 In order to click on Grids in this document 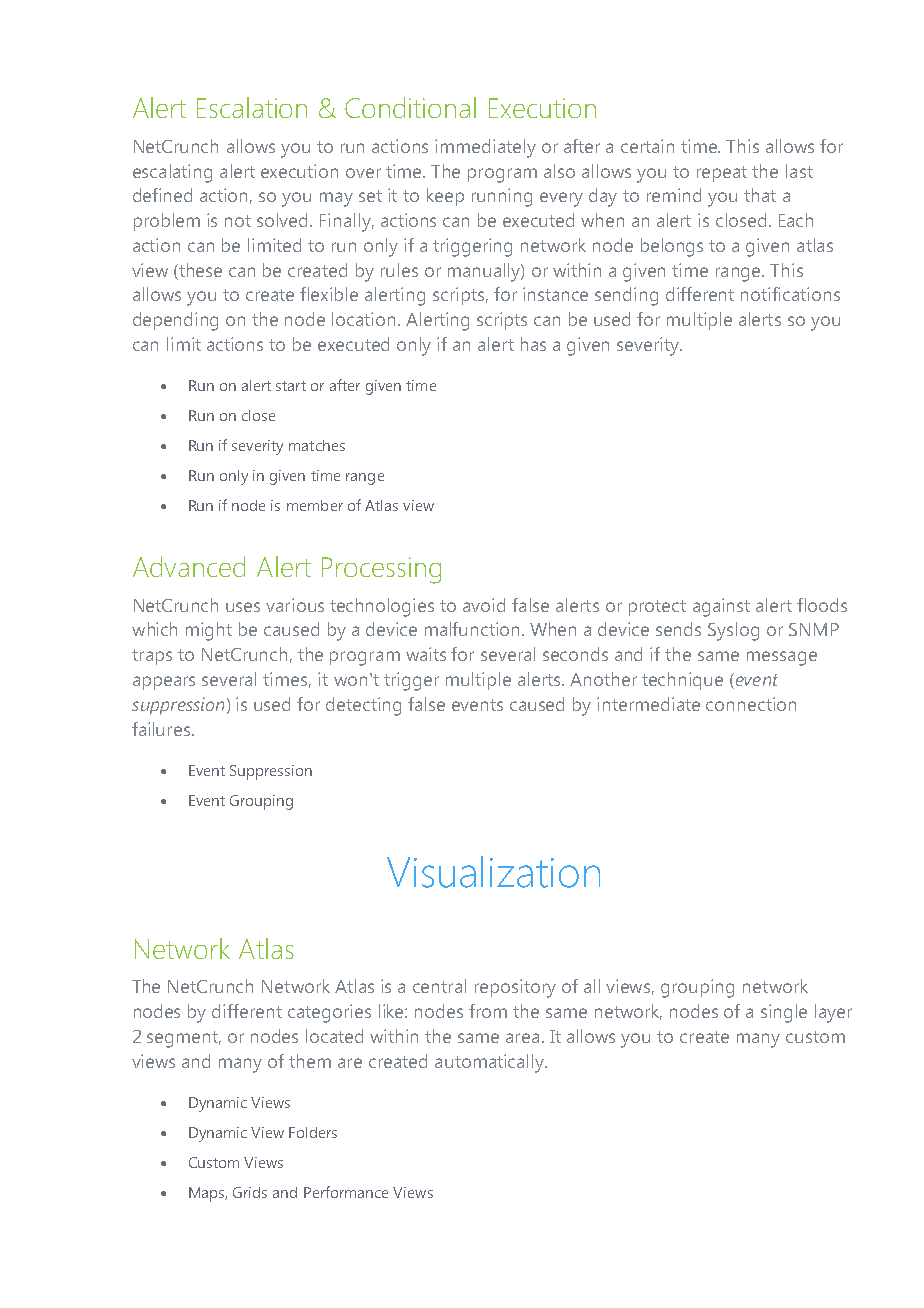, I will do `click(250, 1192)`.
